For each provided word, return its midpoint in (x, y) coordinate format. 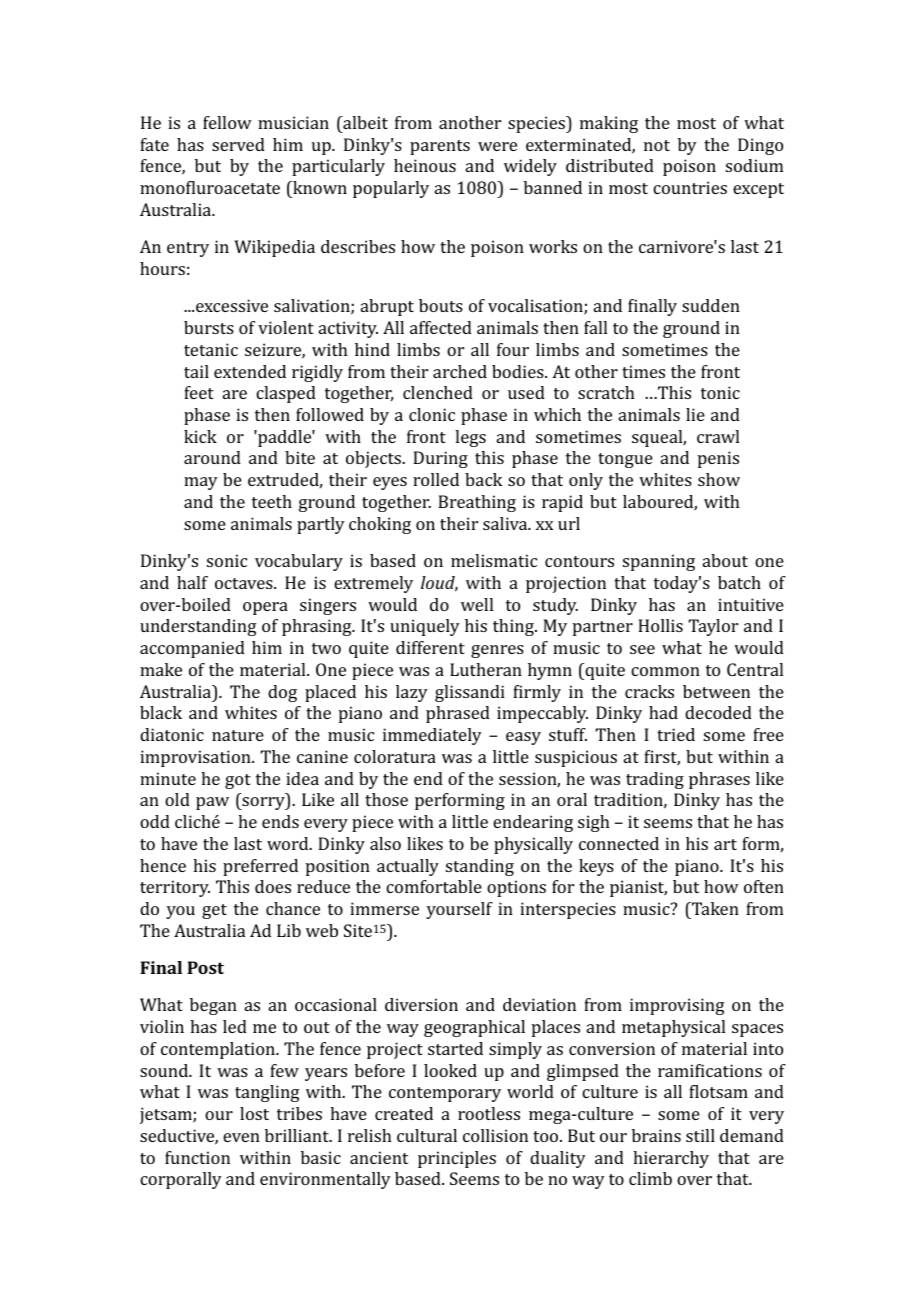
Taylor (713, 627)
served (238, 144)
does (273, 886)
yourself (459, 910)
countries (690, 187)
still (700, 1135)
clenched (438, 392)
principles (457, 1159)
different (430, 647)
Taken (714, 908)
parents (440, 147)
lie (695, 414)
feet (199, 392)
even (241, 1137)
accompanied (192, 649)
